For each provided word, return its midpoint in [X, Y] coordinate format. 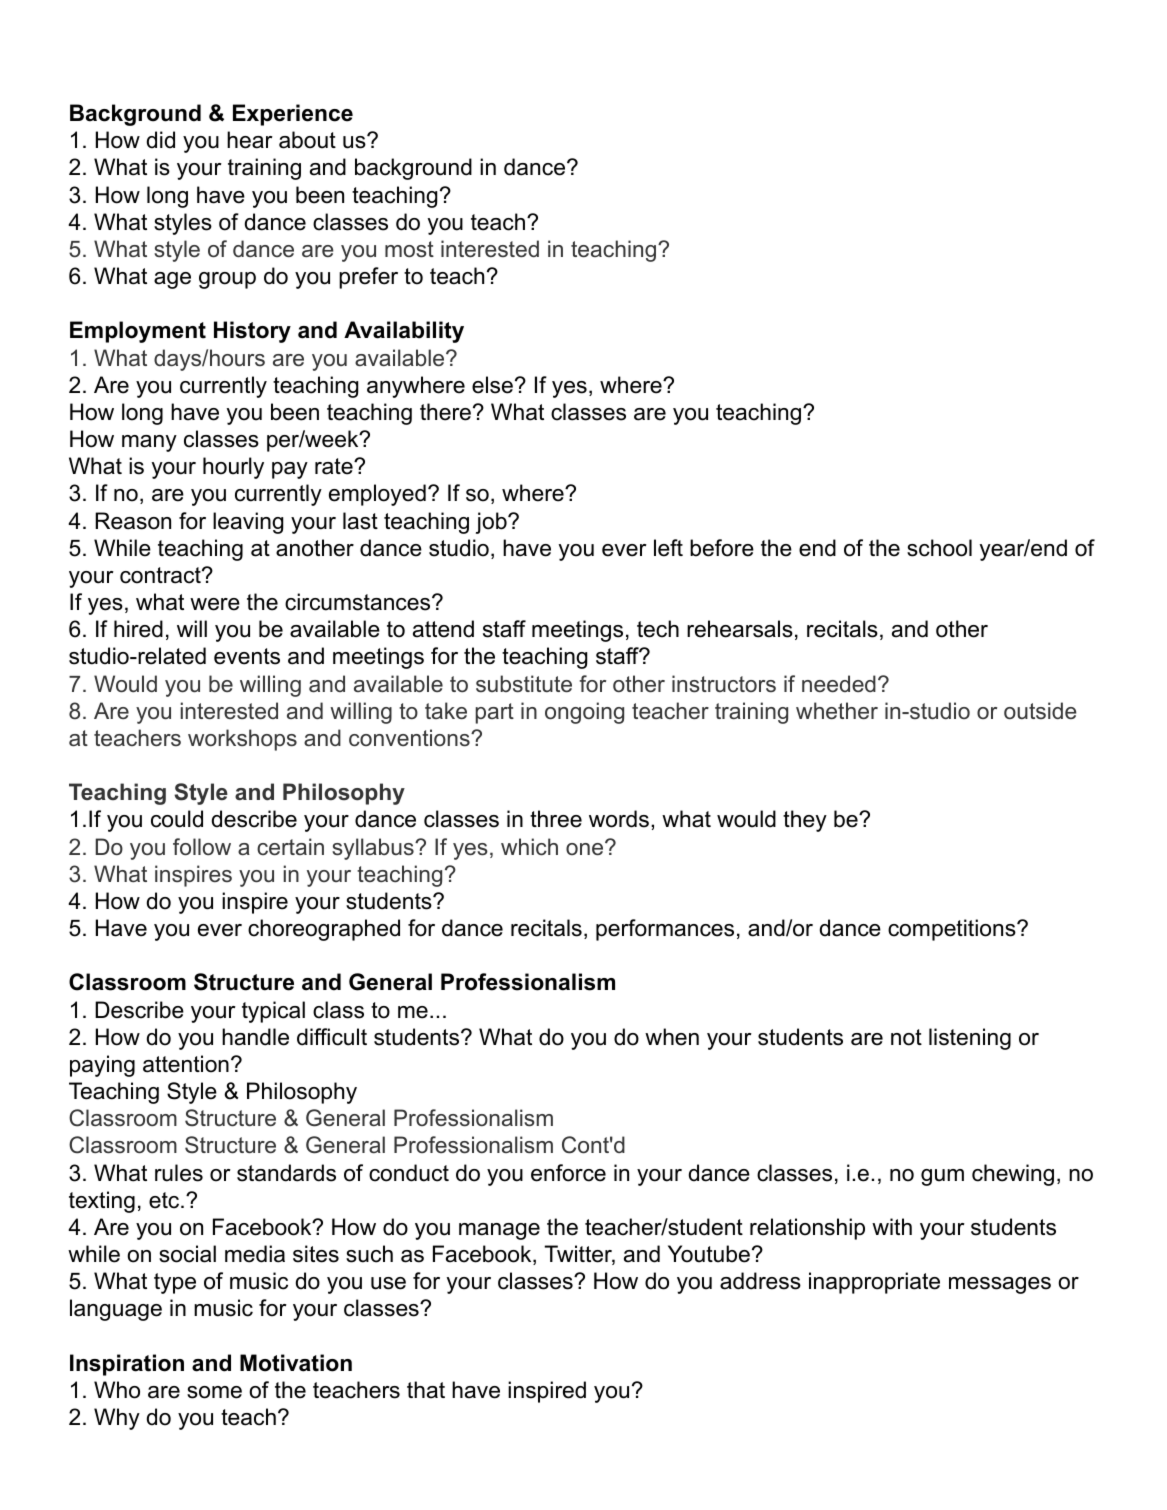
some [214, 1392]
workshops [242, 740]
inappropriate [874, 1283]
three [556, 819]
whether [837, 711]
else [492, 385]
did [161, 140]
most [409, 249]
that [426, 1390]
